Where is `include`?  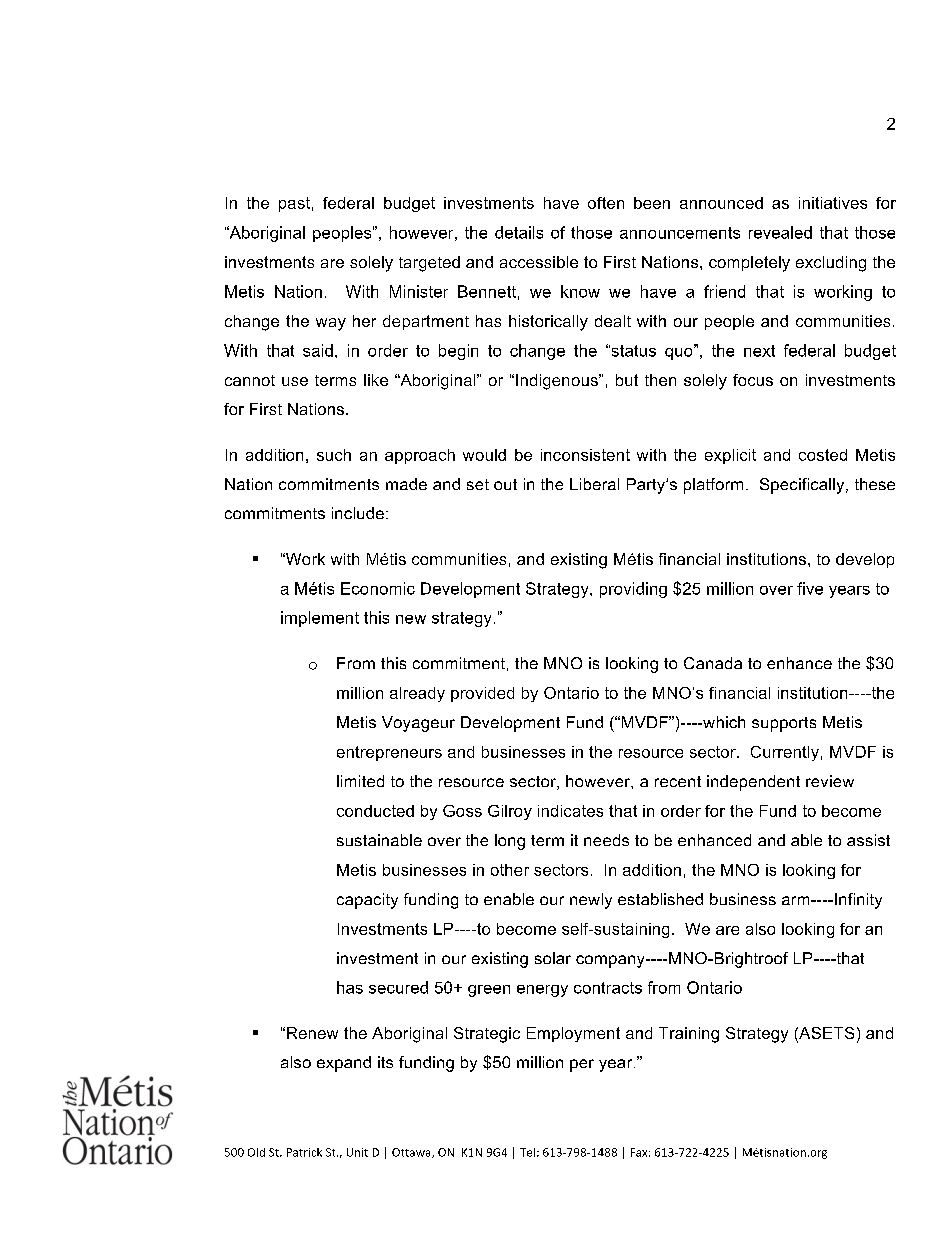
include is located at coordinates (358, 513).
